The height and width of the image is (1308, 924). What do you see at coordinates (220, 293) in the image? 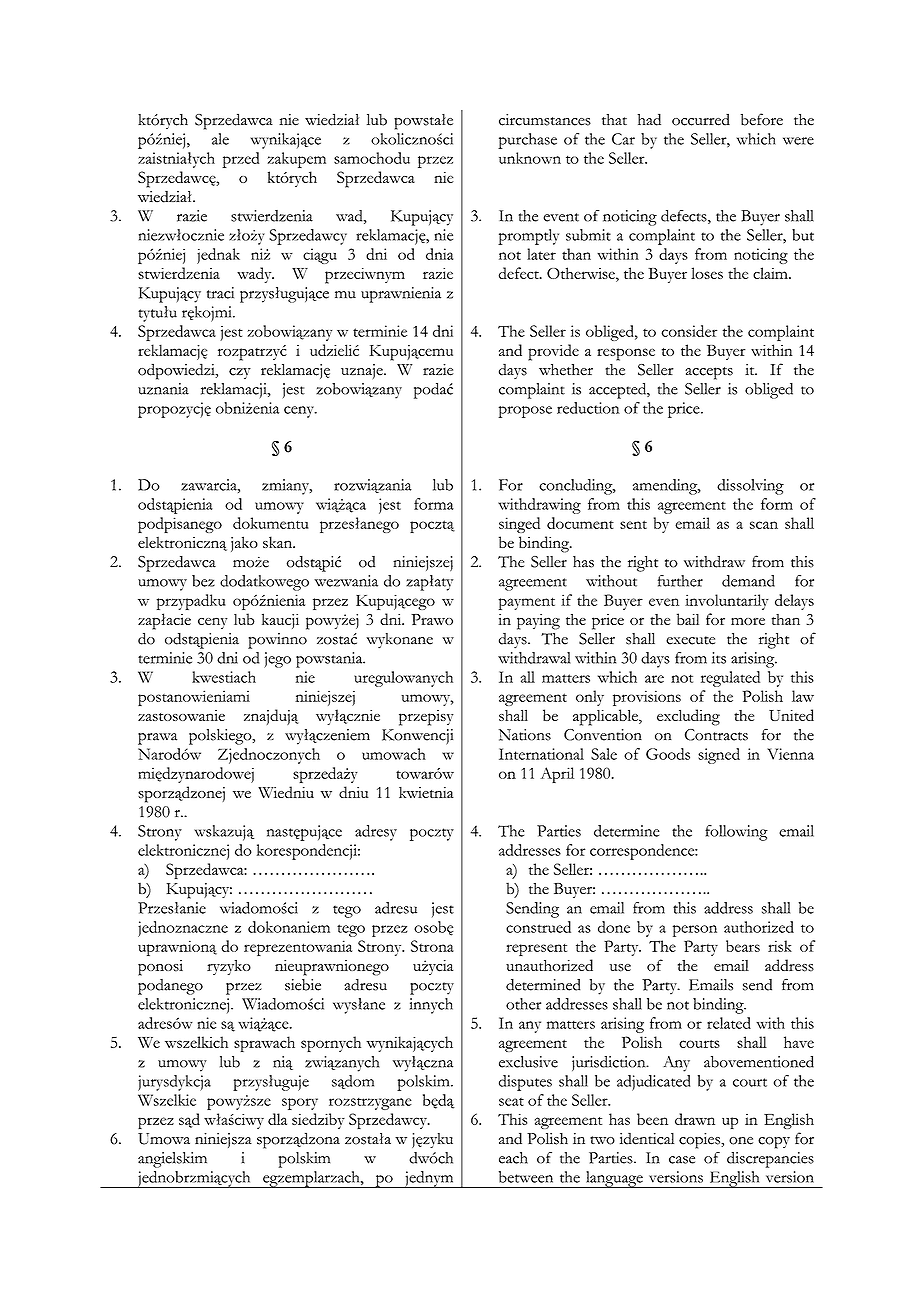
I see `traci` at bounding box center [220, 293].
